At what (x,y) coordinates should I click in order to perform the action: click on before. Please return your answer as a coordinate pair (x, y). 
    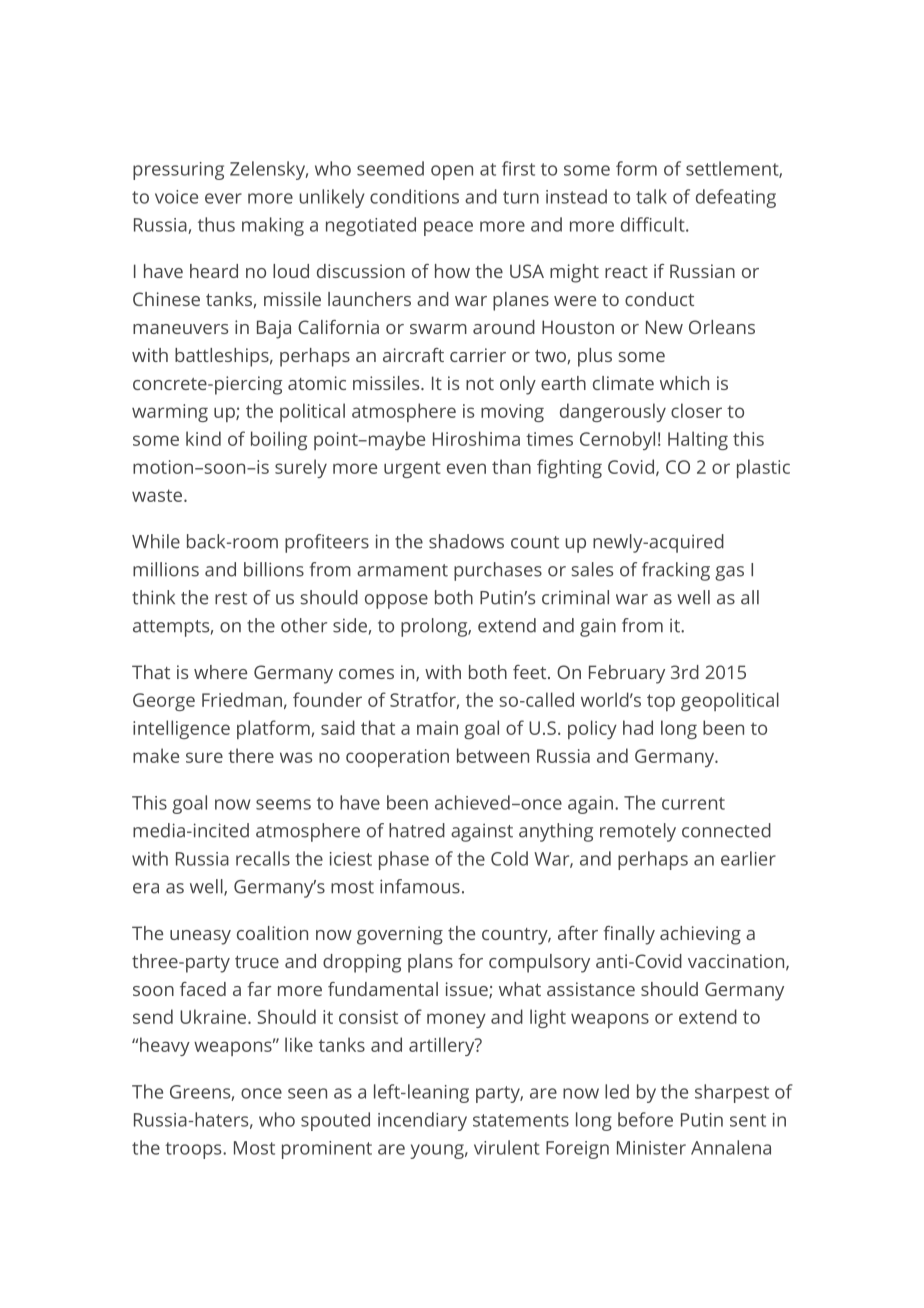
    Looking at the image, I should click on (645, 1119).
